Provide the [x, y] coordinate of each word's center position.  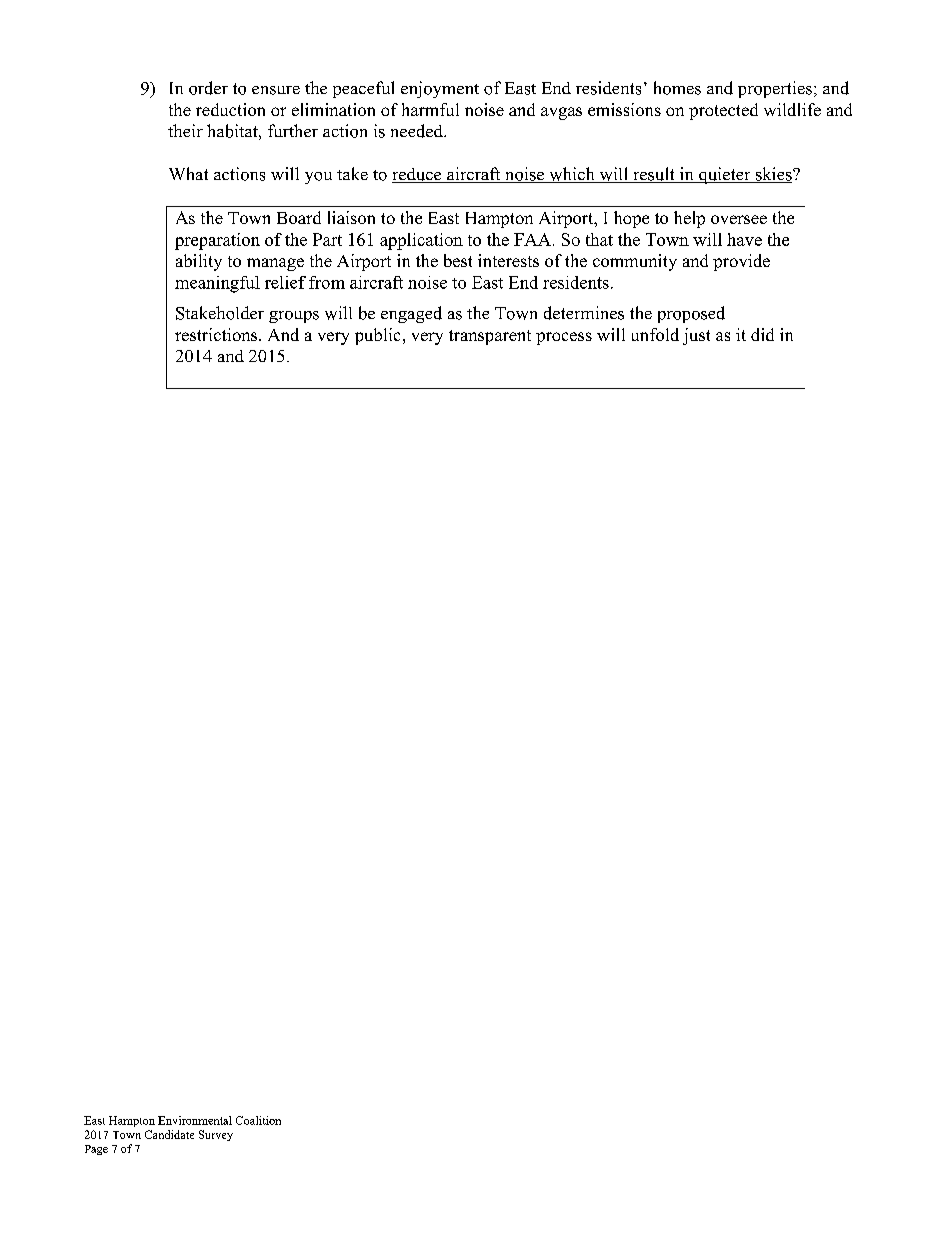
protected [723, 111]
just [696, 336]
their [185, 130]
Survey [216, 1135]
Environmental [195, 1120]
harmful [430, 109]
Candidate [169, 1134]
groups [294, 317]
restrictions [217, 334]
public [377, 336]
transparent [490, 337]
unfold [655, 334]
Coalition [258, 1120]
